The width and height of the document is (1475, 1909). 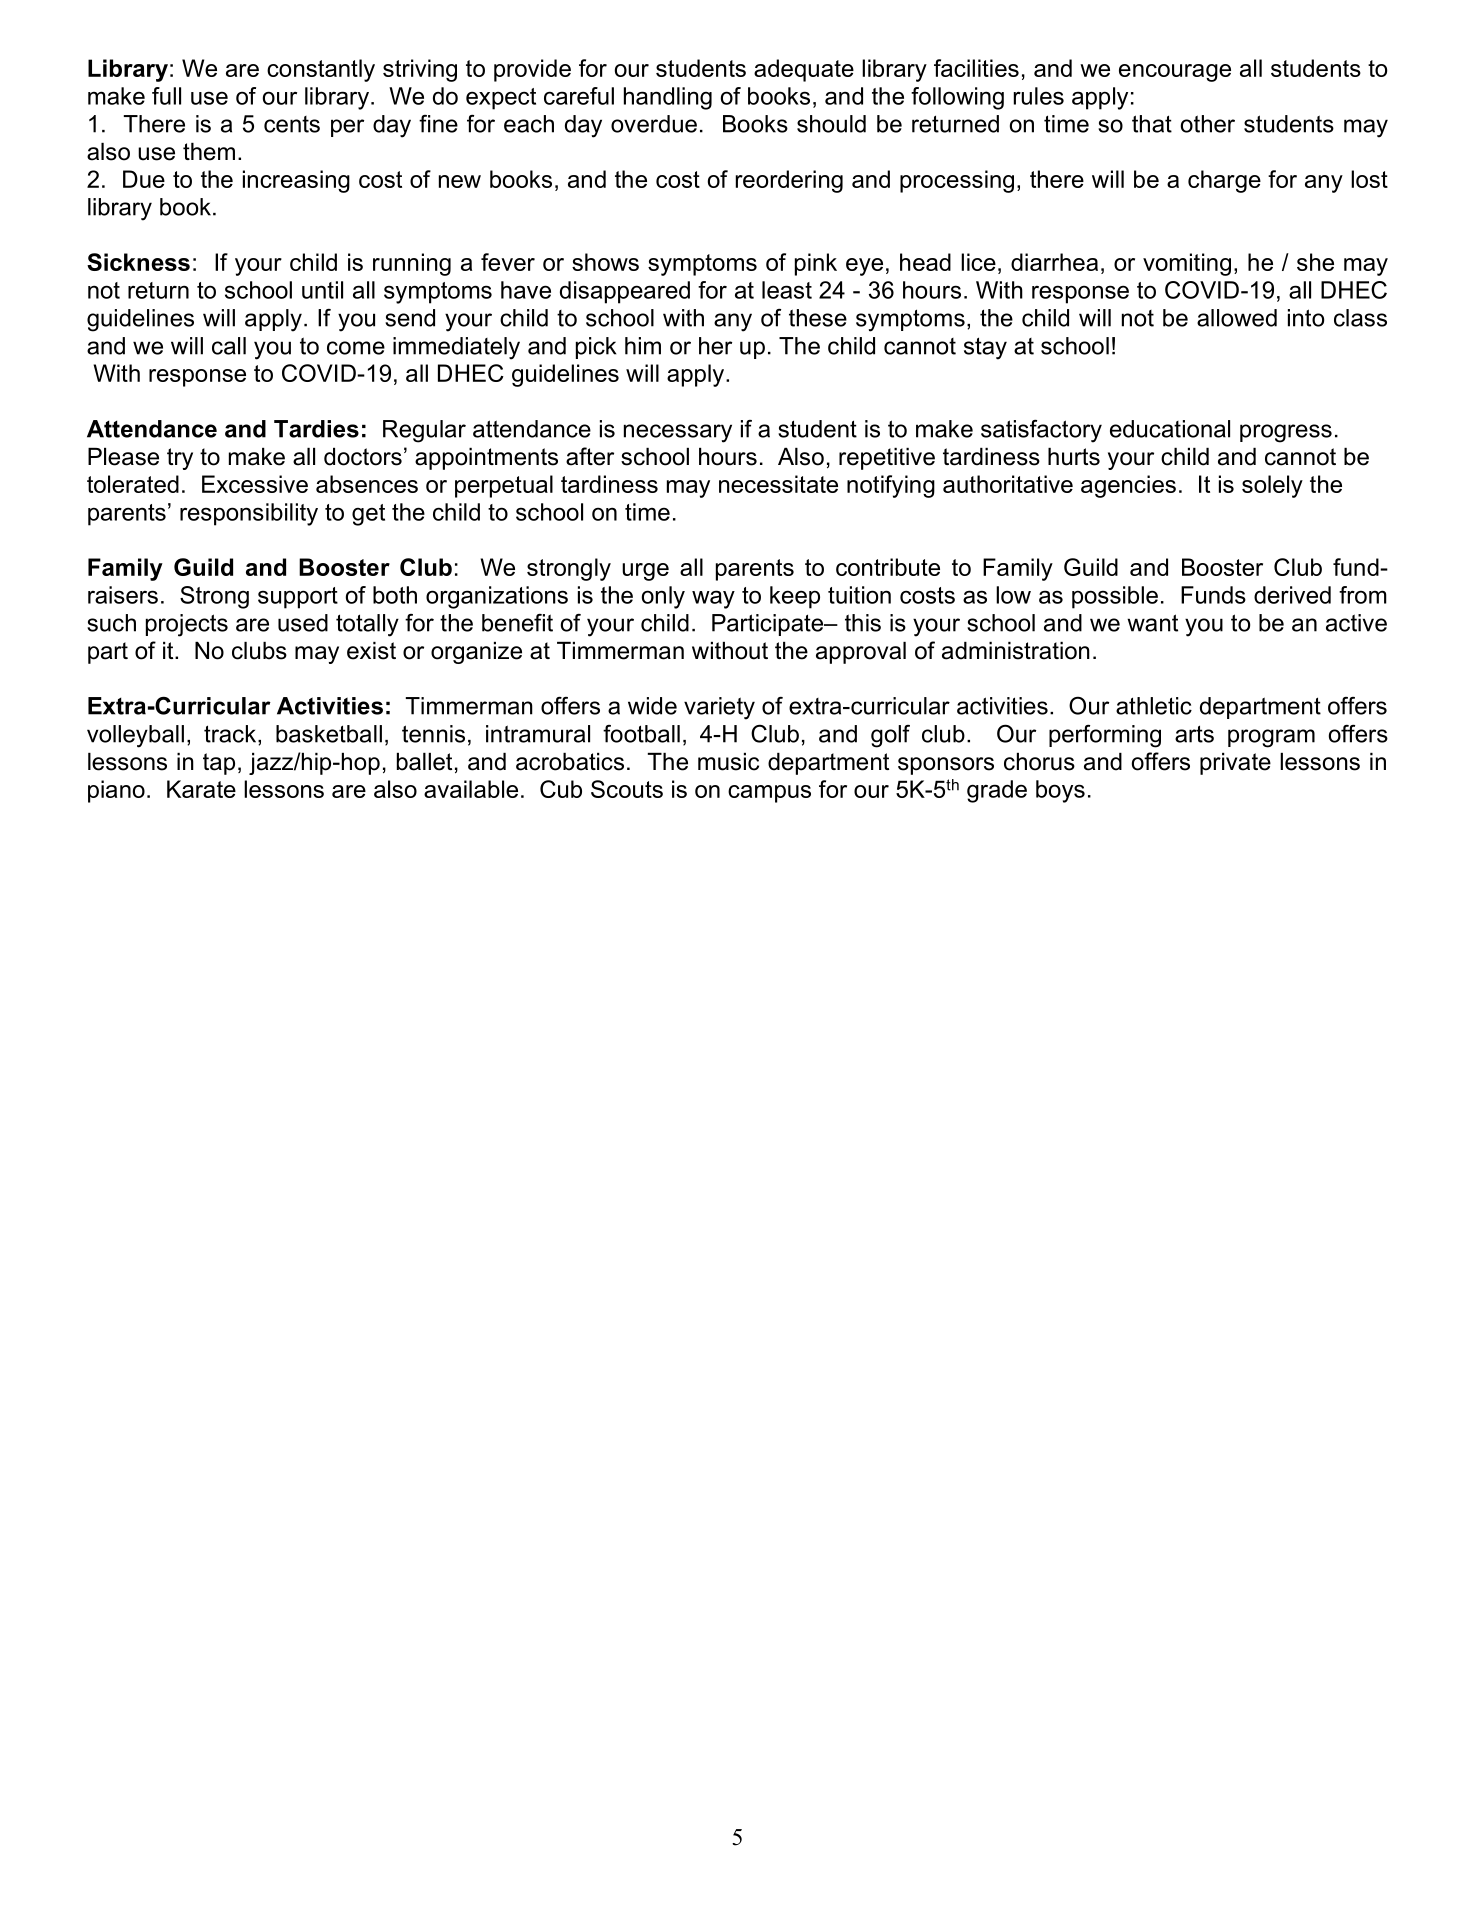 What do you see at coordinates (249, 514) in the document?
I see `responsibility` at bounding box center [249, 514].
